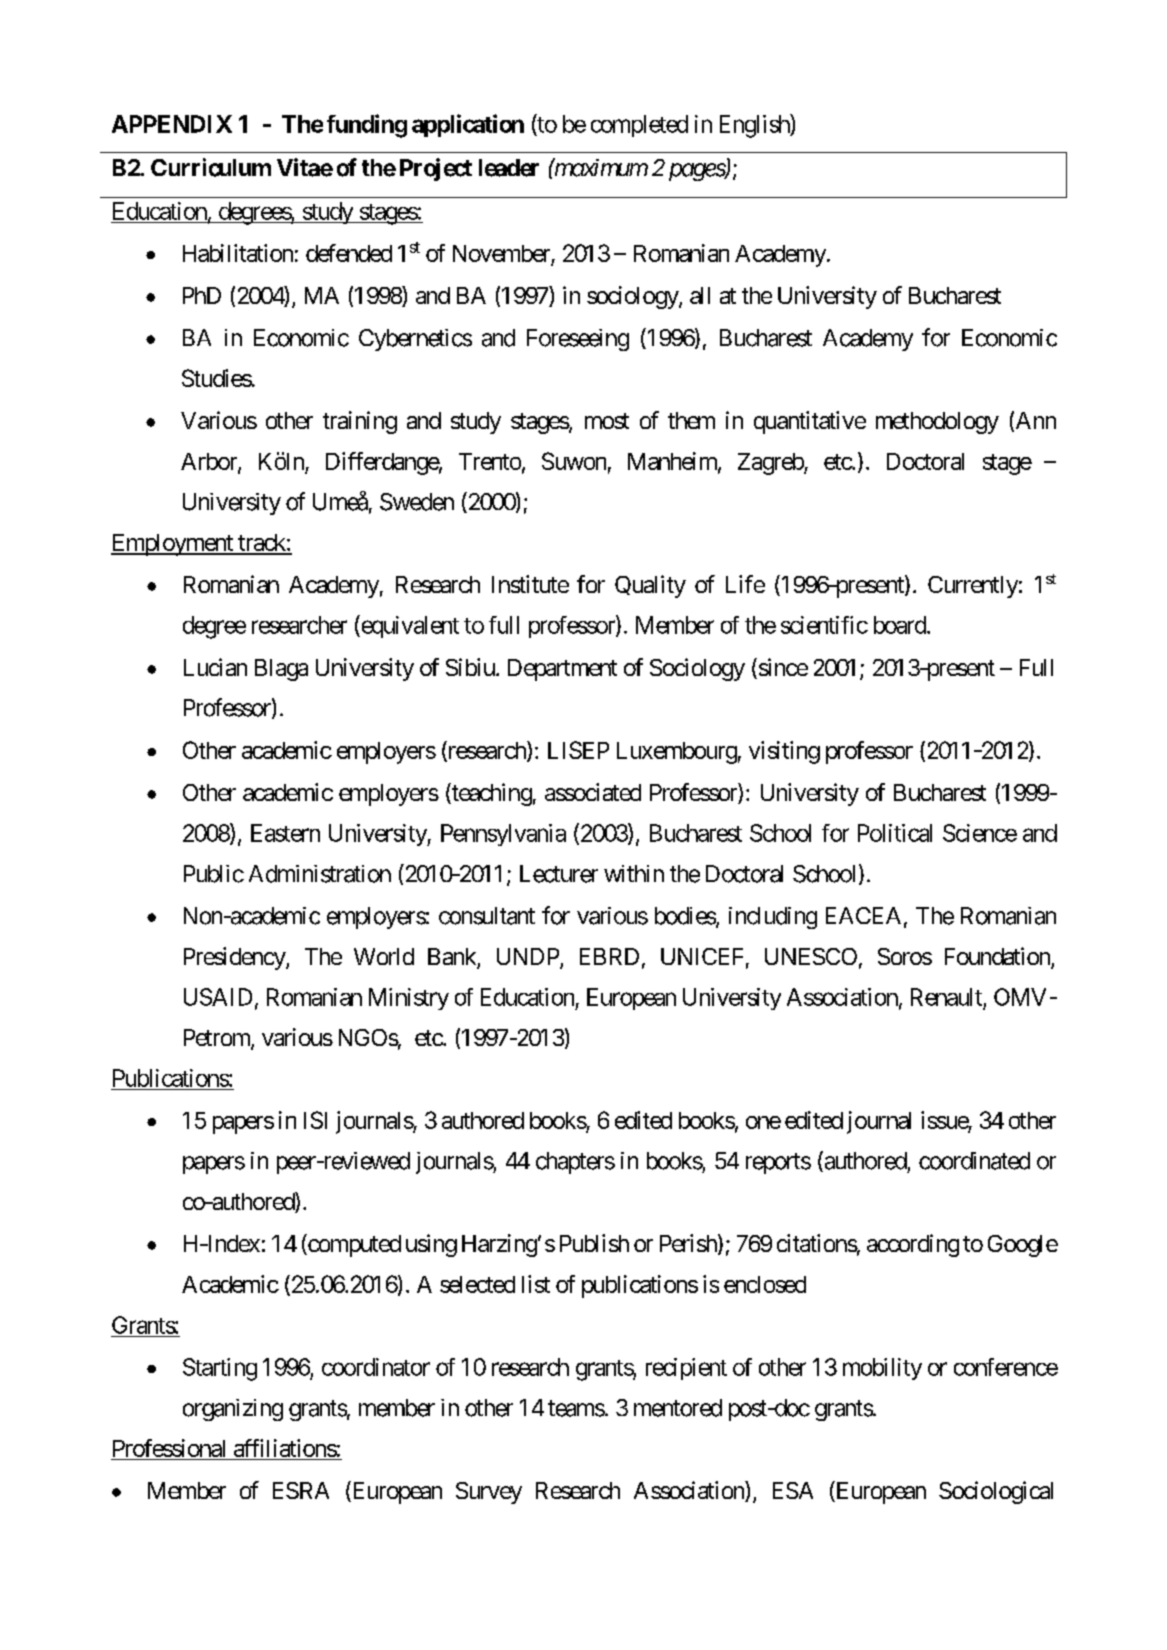 This screenshot has width=1167, height=1650. I want to click on coordinated, so click(974, 1161).
